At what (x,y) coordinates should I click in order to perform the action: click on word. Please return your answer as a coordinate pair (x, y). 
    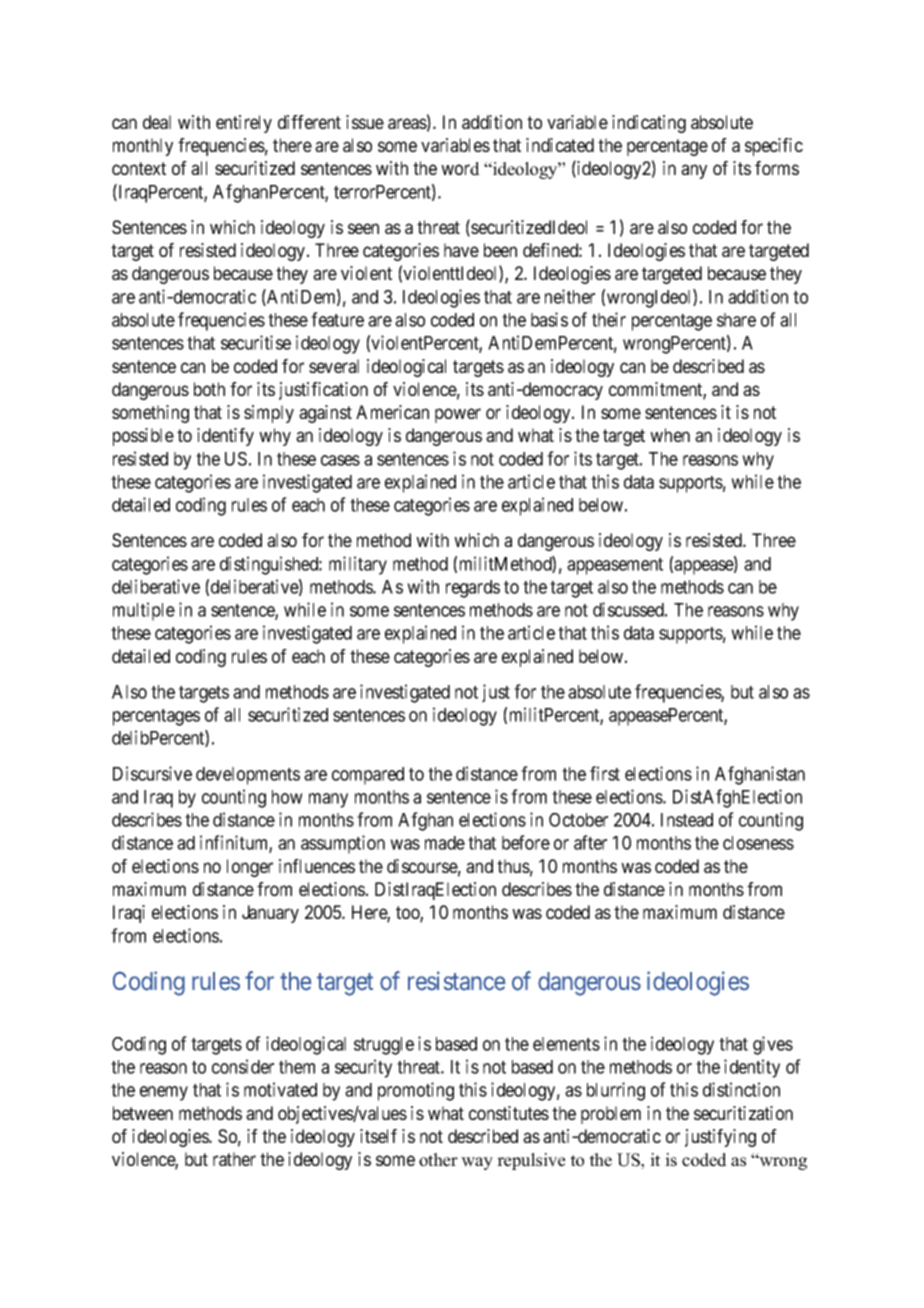
    Looking at the image, I should click on (460, 169).
